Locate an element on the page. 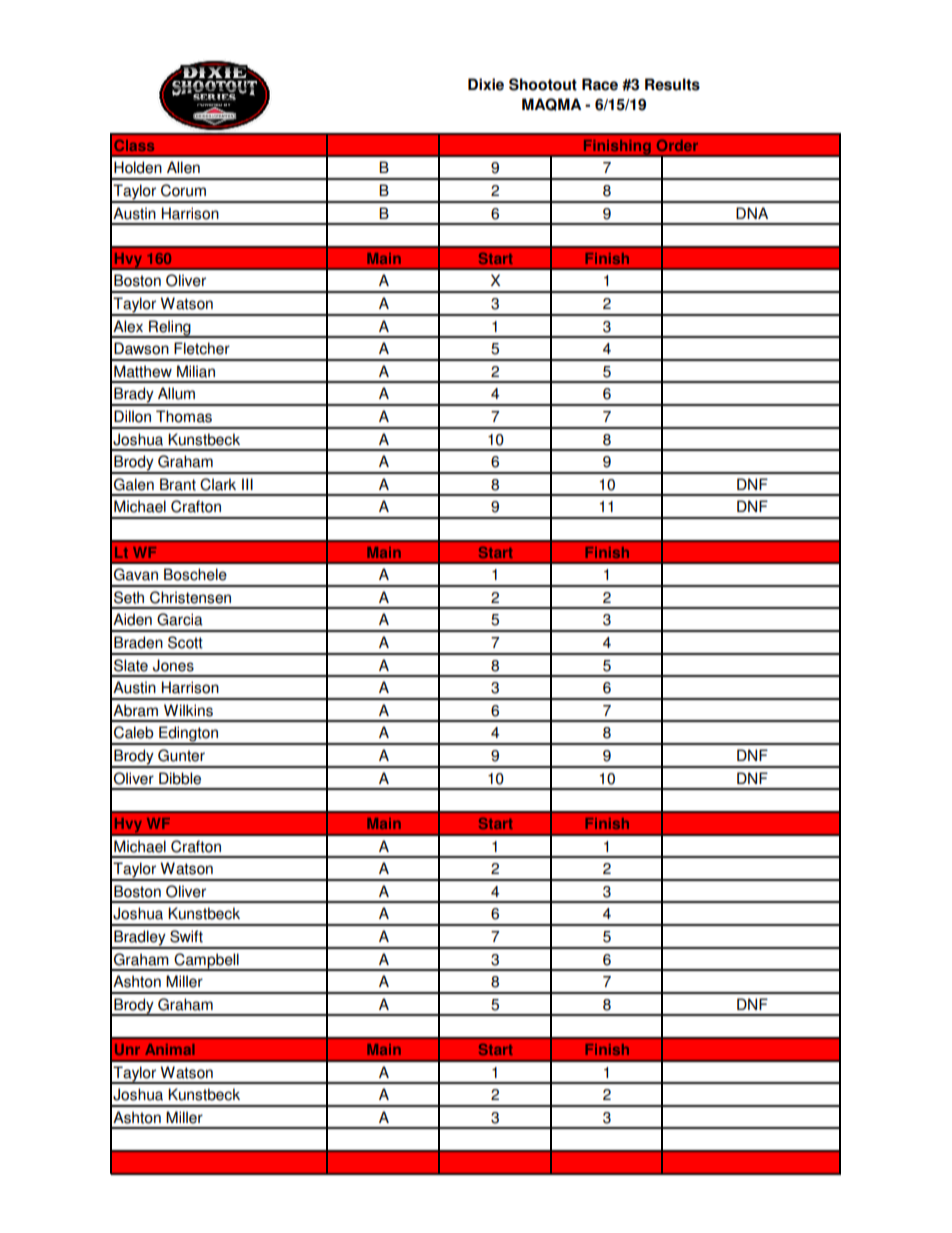 The height and width of the image is (1233, 952). Animal is located at coordinates (169, 1049).
